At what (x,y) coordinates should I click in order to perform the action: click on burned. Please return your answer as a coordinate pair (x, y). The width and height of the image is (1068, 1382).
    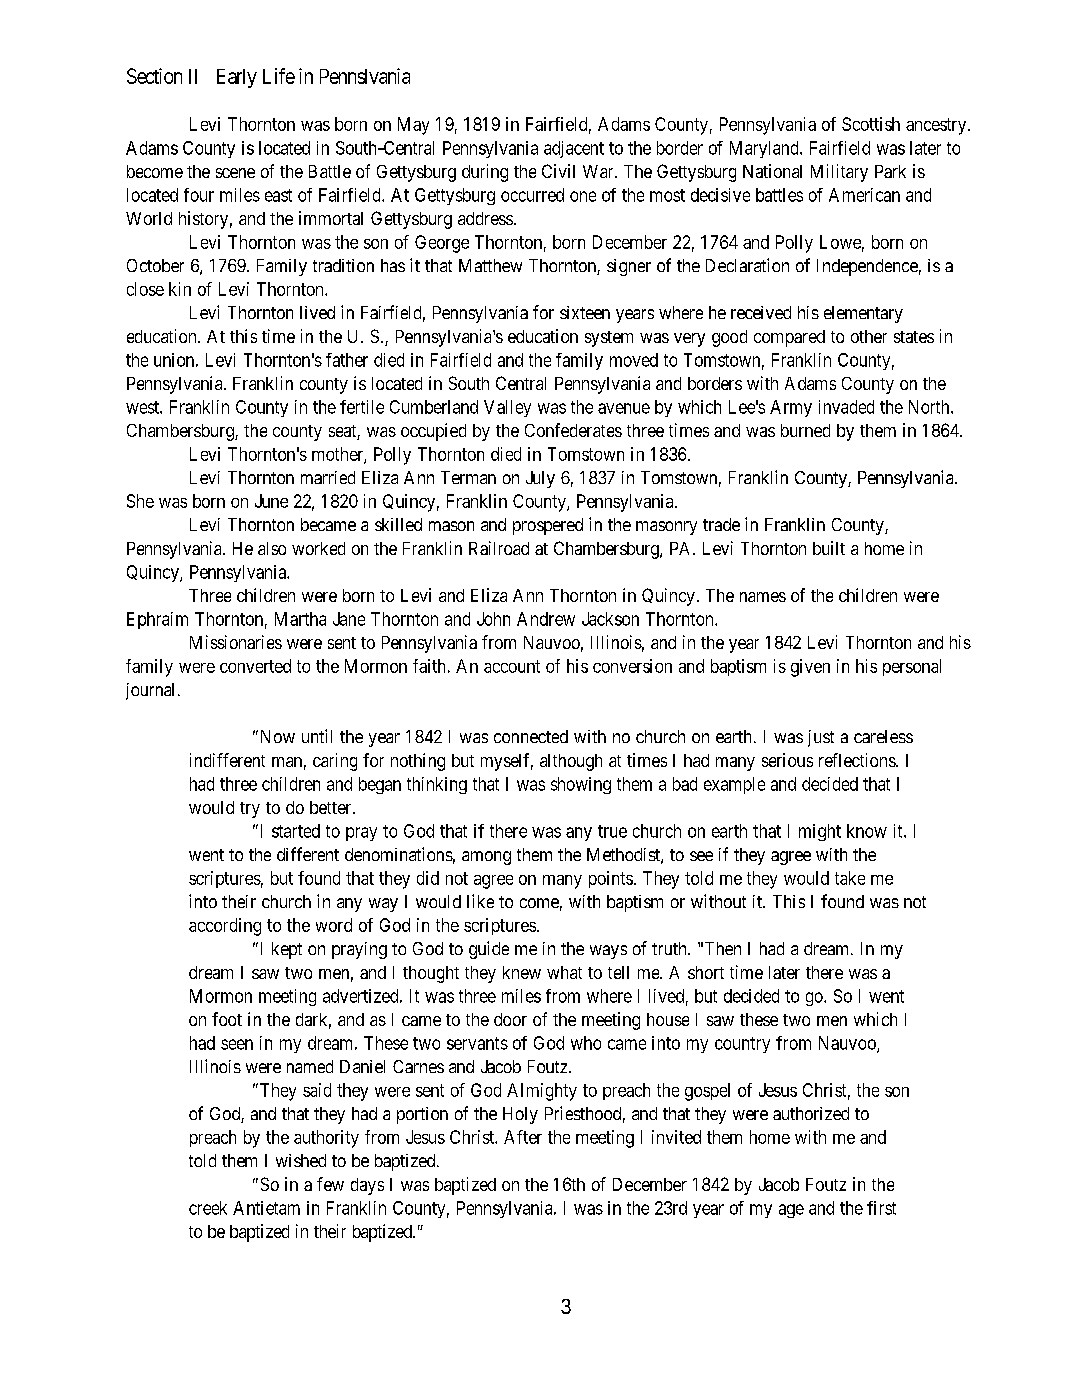
    Looking at the image, I should click on (805, 430).
